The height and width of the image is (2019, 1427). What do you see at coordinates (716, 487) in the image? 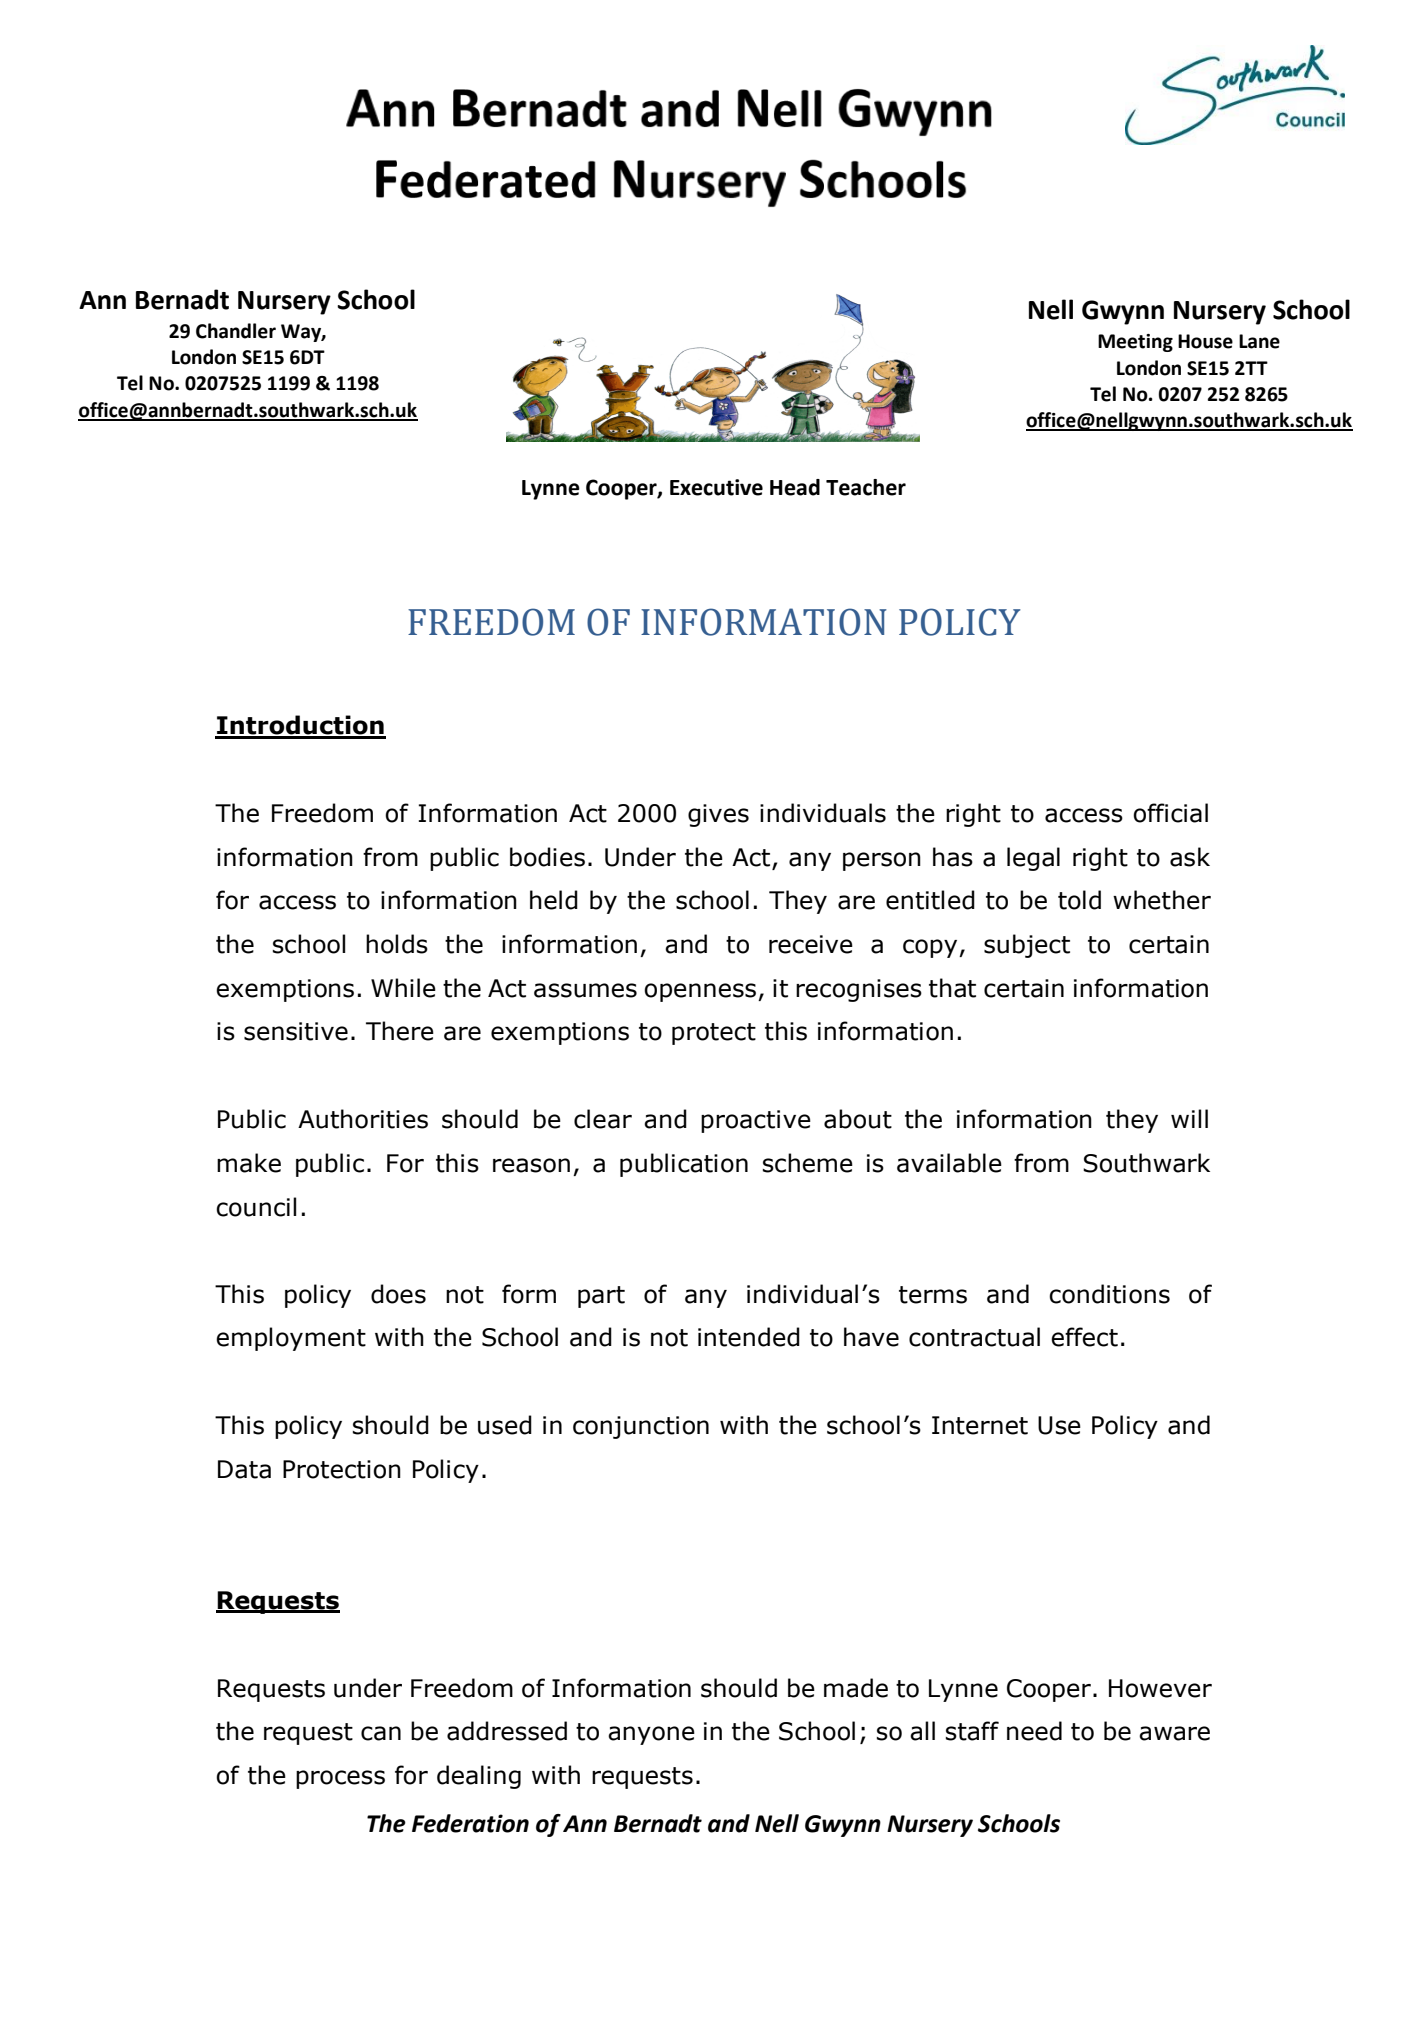
I see `Executive` at bounding box center [716, 487].
